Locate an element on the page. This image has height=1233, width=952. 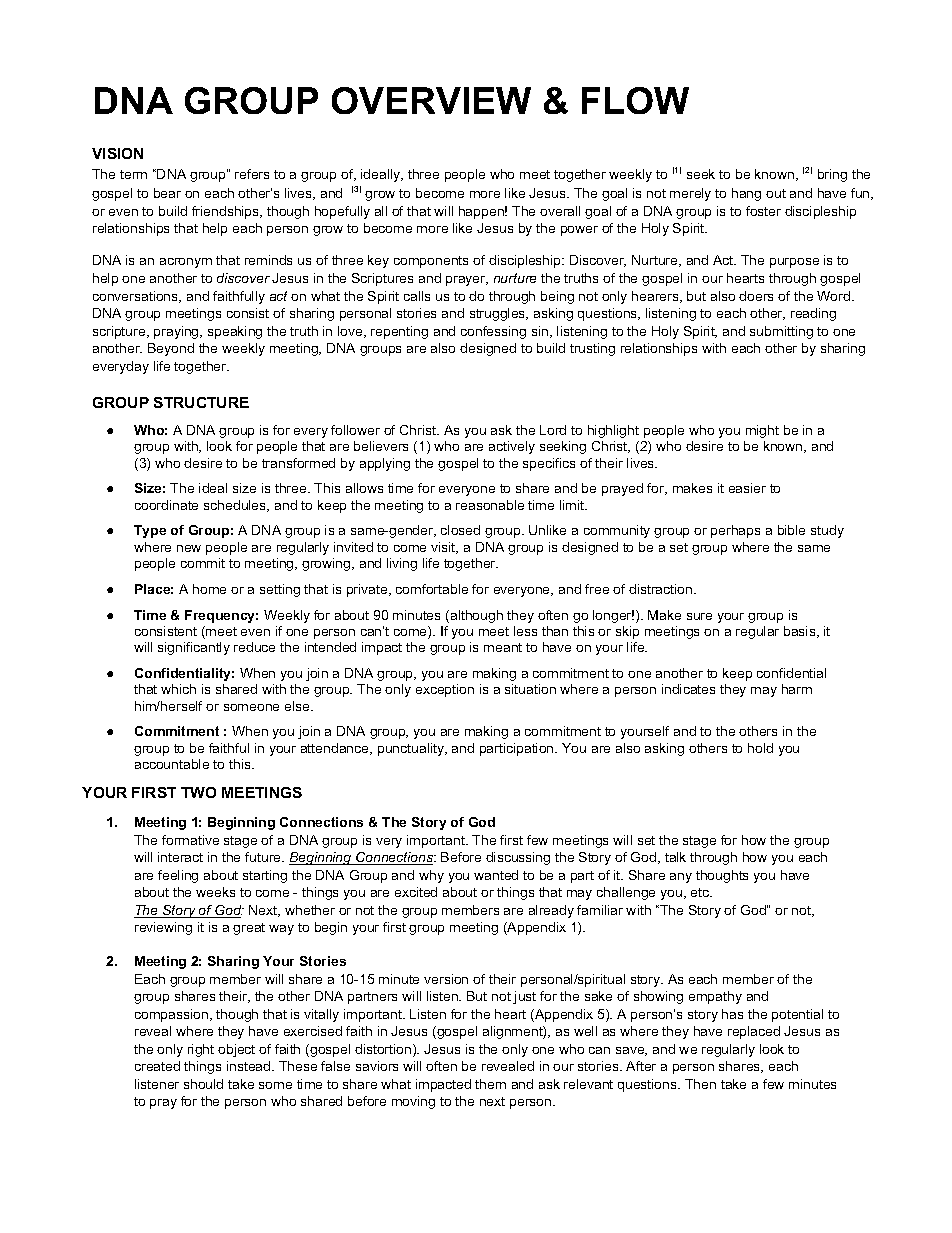
refers is located at coordinates (252, 174).
